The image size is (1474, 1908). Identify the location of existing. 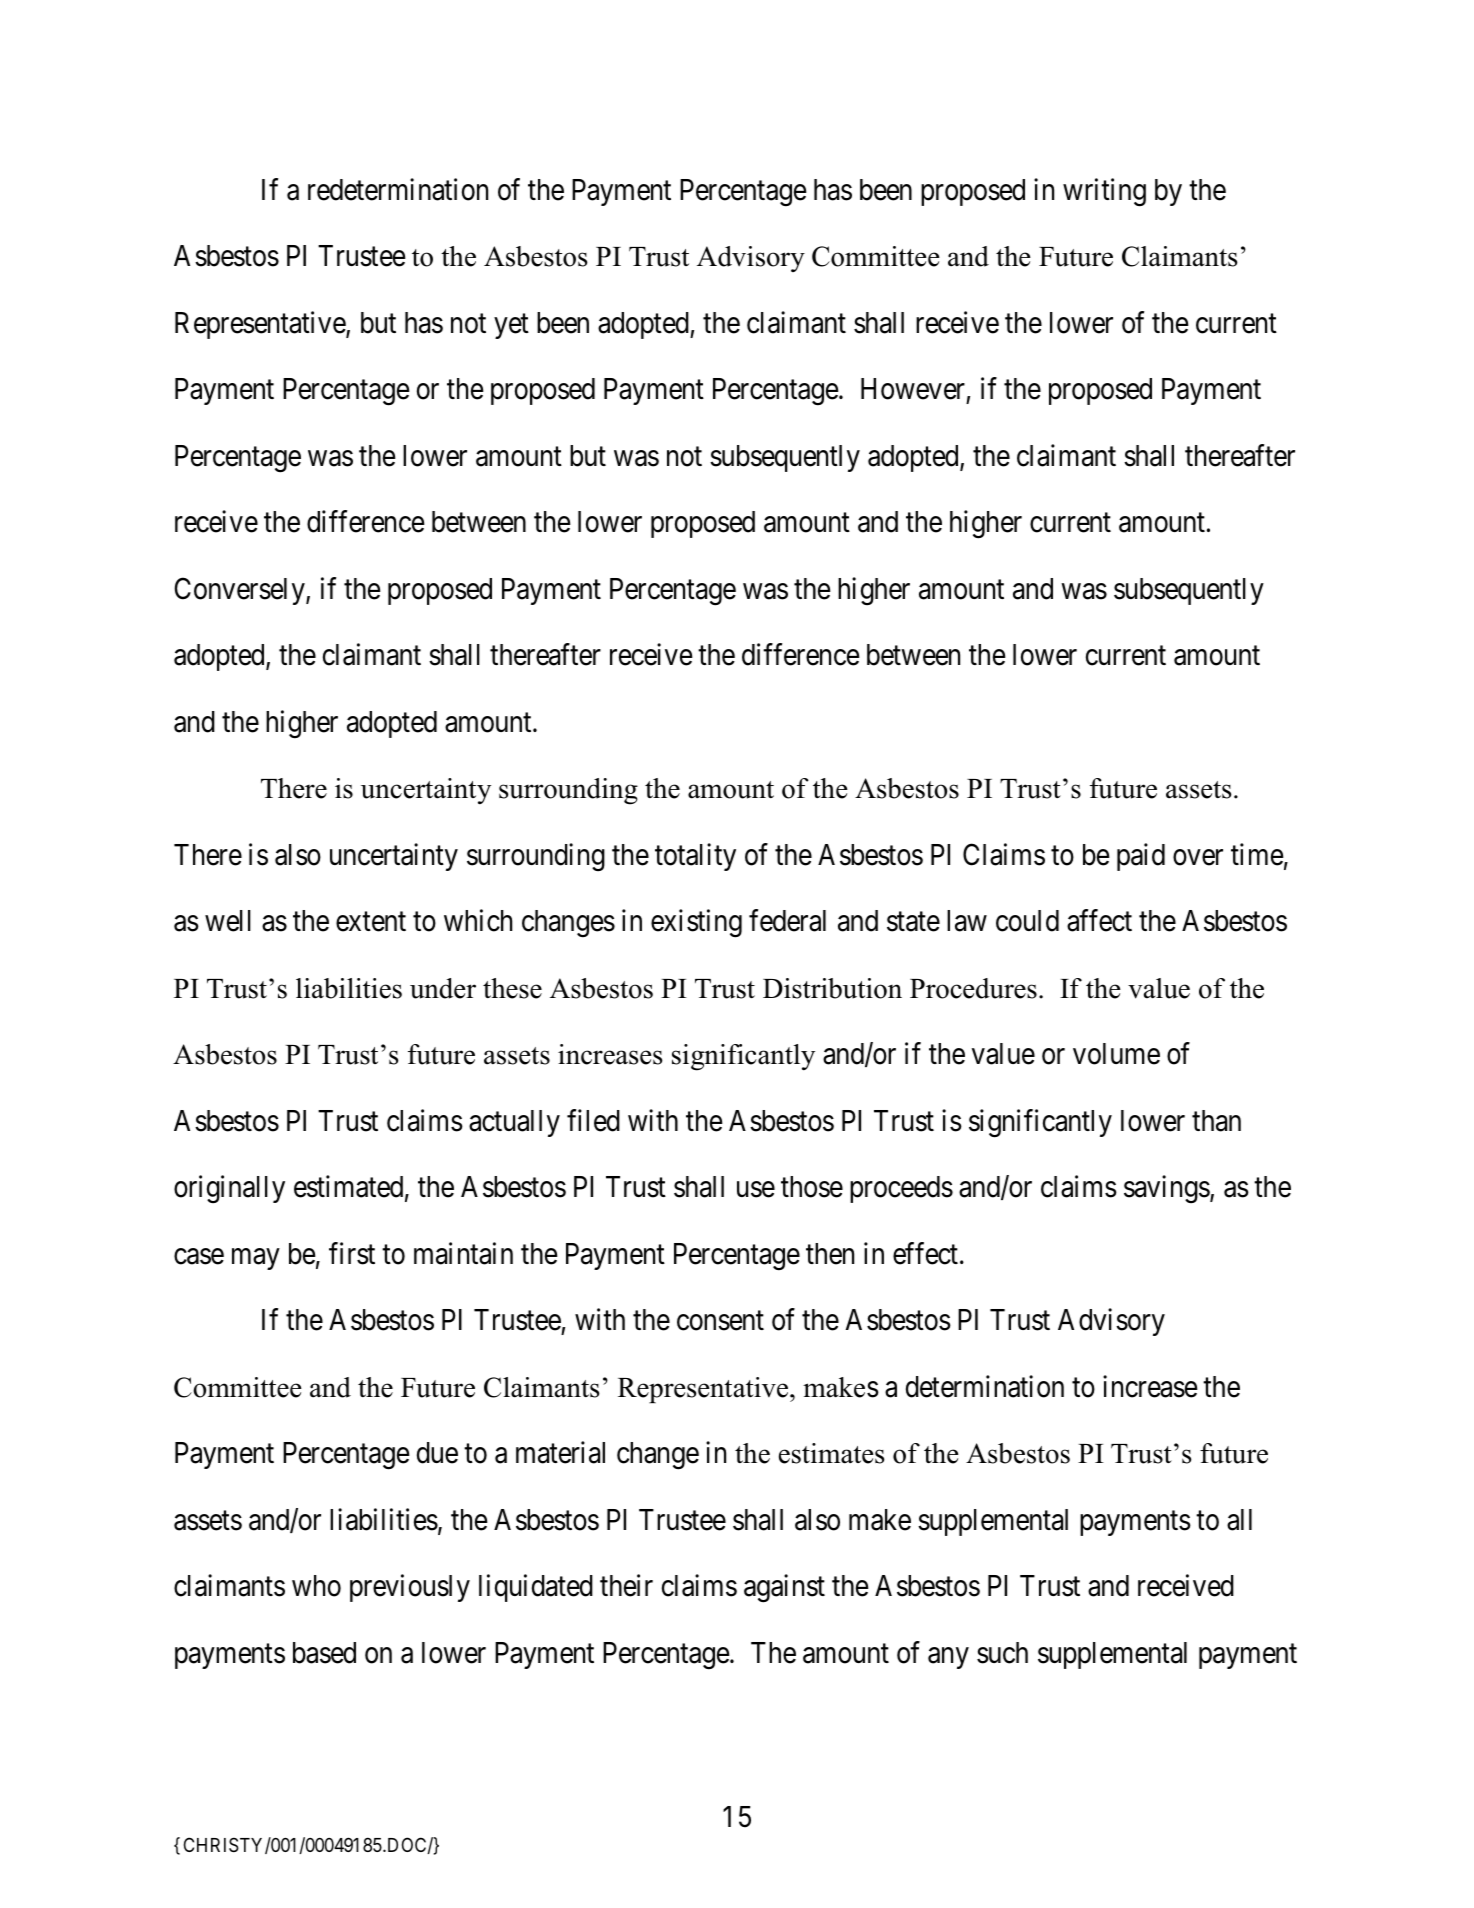
(696, 924).
